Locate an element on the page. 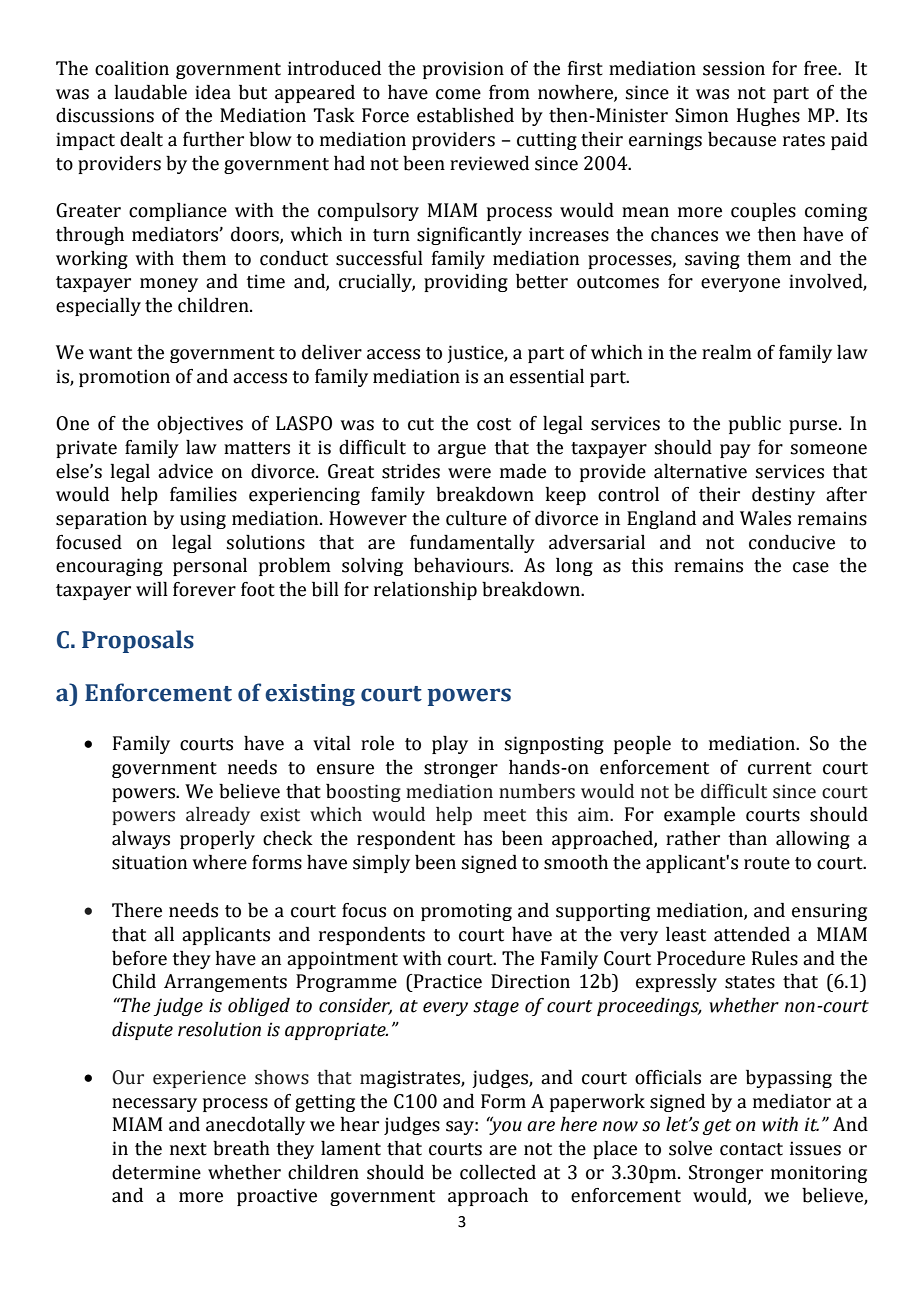  laudable is located at coordinates (150, 92).
